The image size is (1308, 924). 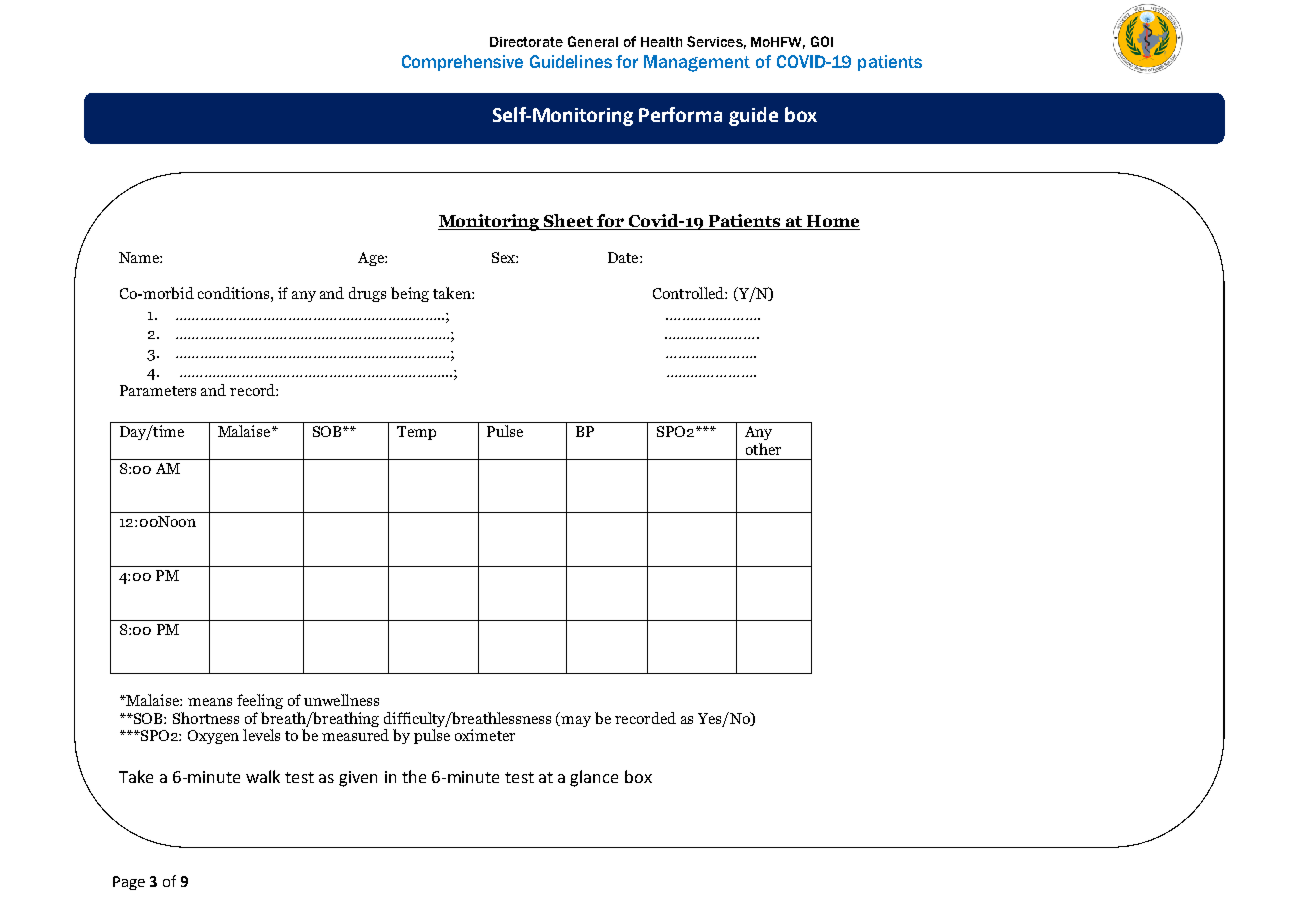 What do you see at coordinates (129, 883) in the image?
I see `Page` at bounding box center [129, 883].
